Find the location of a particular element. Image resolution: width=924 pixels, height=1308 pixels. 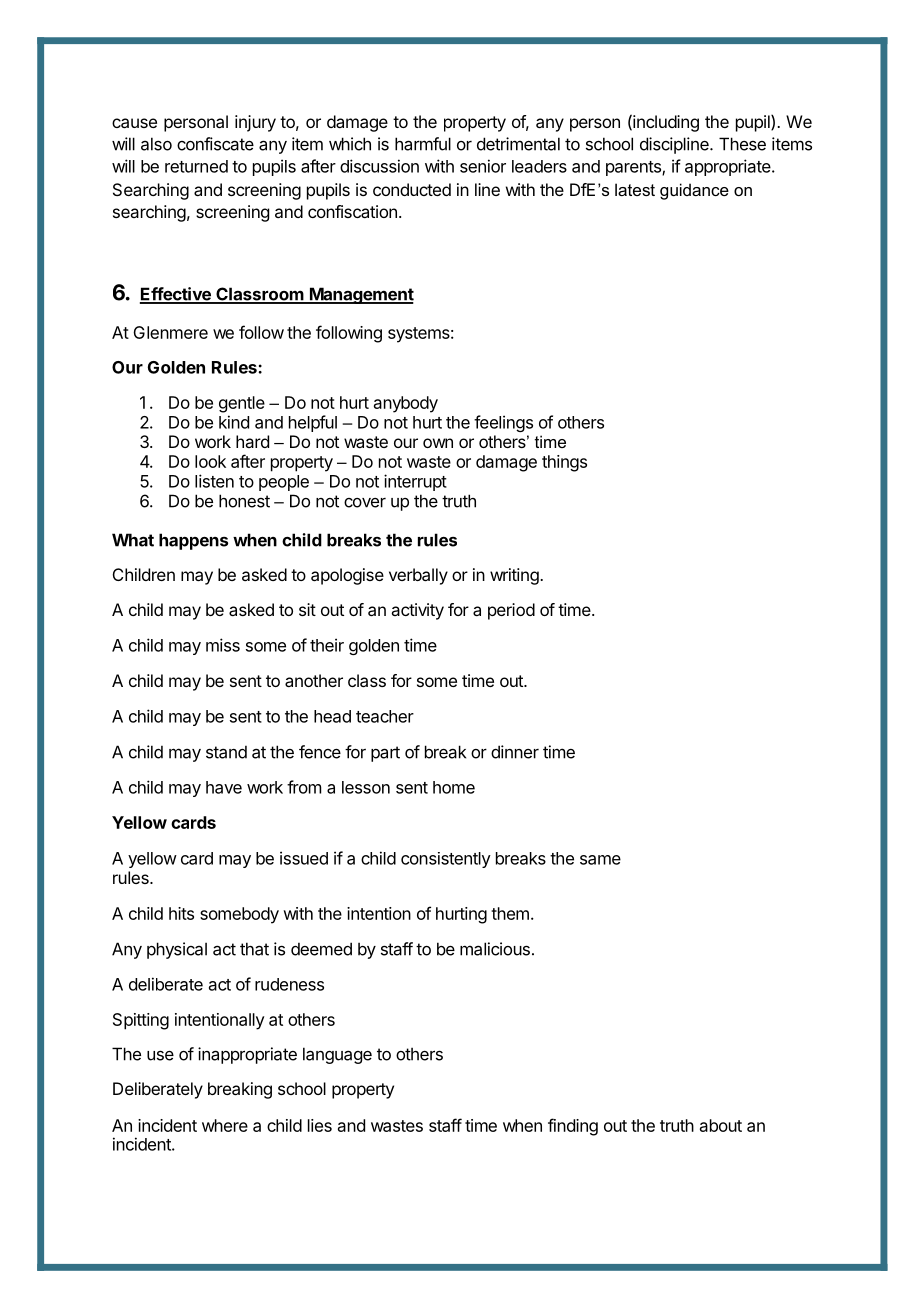

about is located at coordinates (721, 1125).
